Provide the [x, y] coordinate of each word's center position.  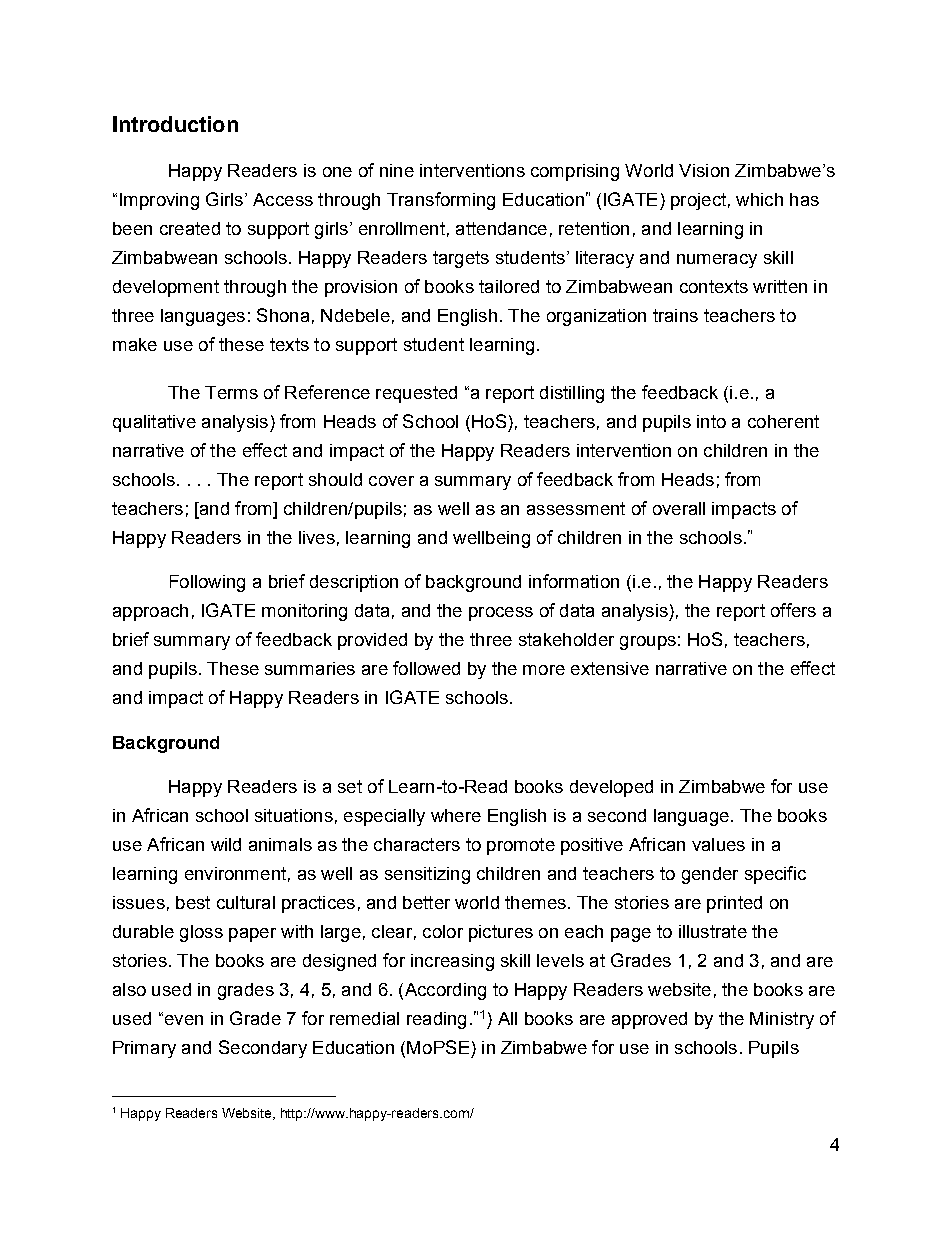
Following [207, 583]
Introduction [175, 124]
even [182, 1019]
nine [397, 170]
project [698, 201]
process [501, 614]
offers [793, 610]
